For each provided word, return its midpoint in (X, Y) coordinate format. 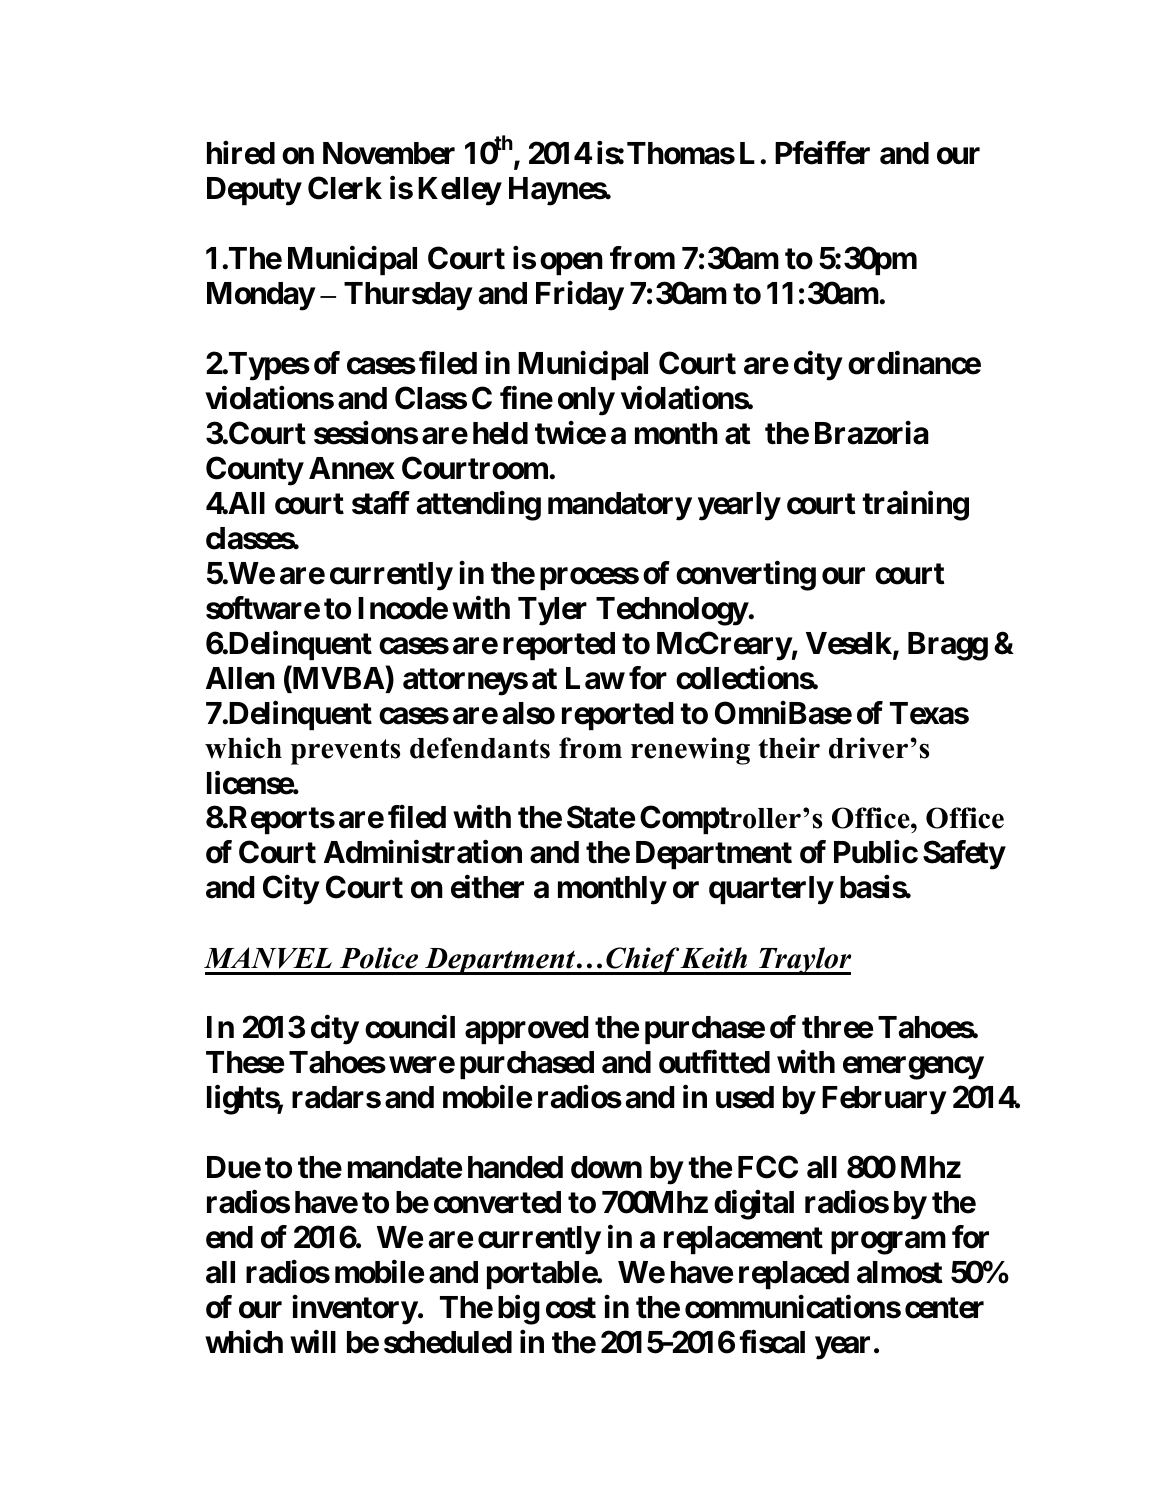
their (789, 748)
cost (571, 1308)
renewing (690, 751)
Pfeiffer (822, 153)
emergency (913, 1068)
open (571, 264)
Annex (352, 468)
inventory (355, 1310)
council (410, 1027)
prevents (345, 752)
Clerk (345, 188)
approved (527, 1030)
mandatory (620, 506)
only (586, 401)
